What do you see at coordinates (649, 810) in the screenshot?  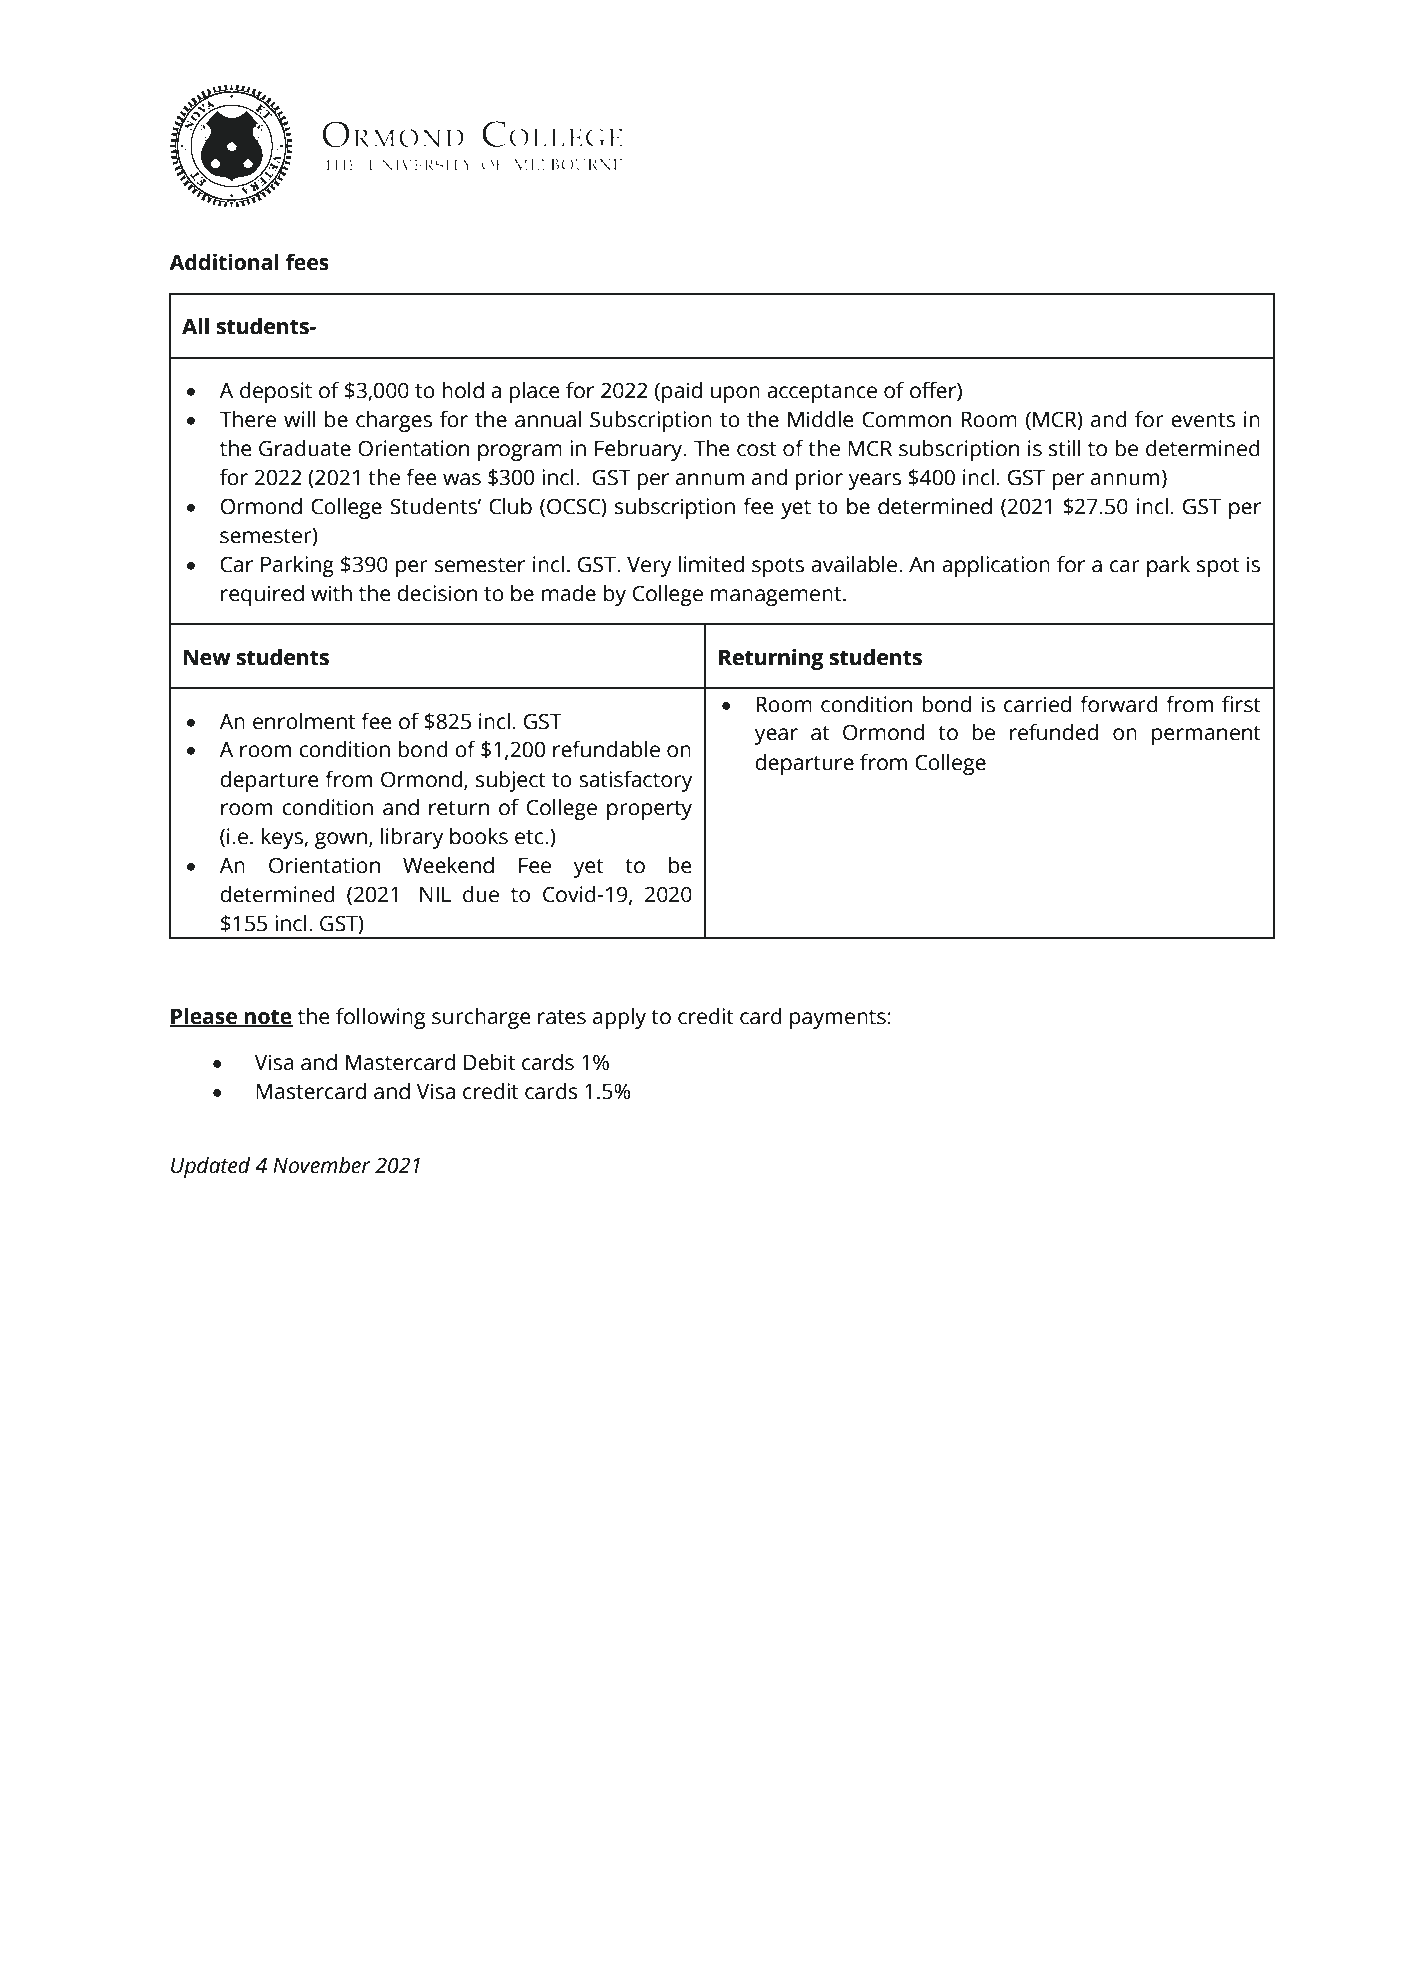 I see `property` at bounding box center [649, 810].
